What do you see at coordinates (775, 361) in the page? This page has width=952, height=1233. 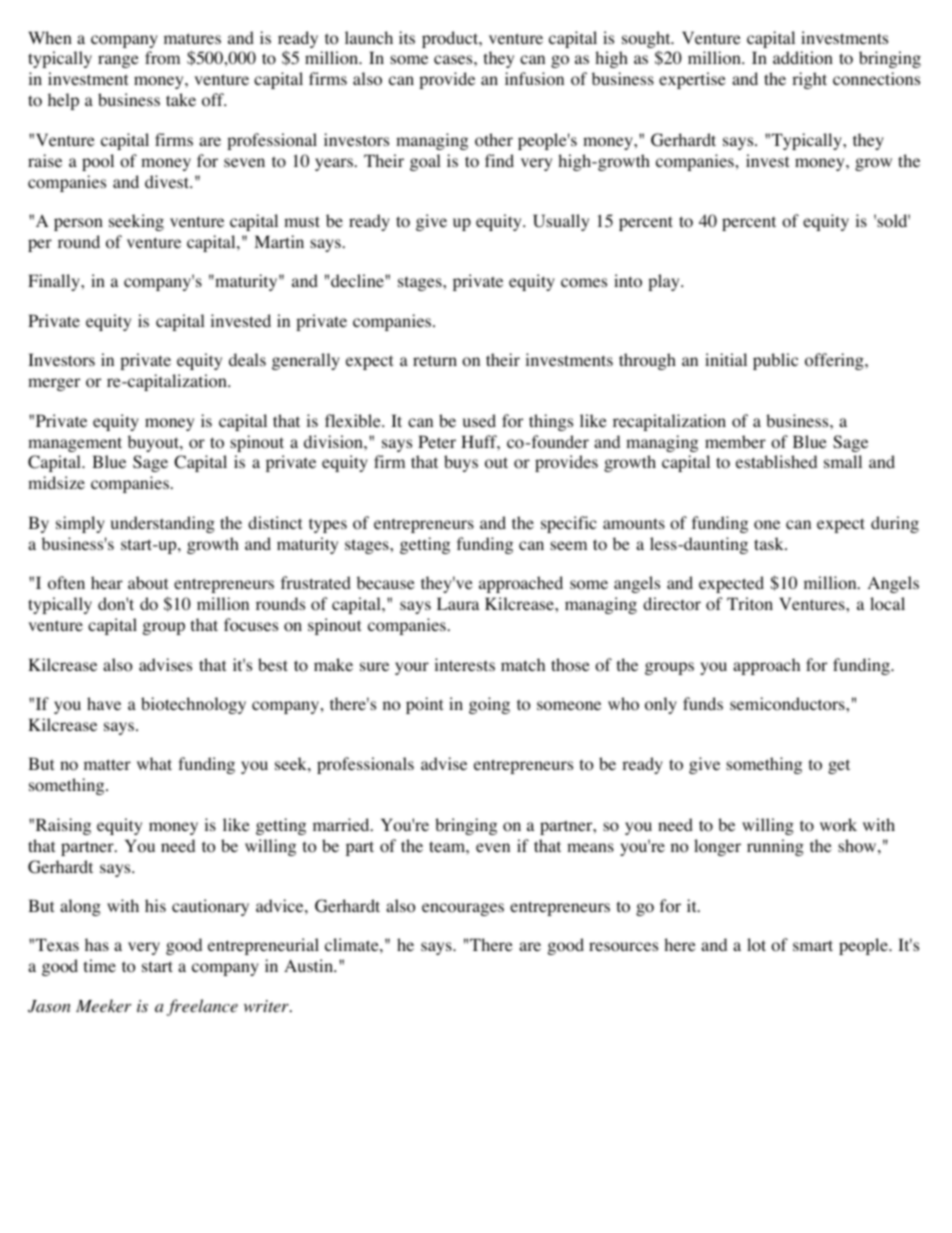 I see `public` at bounding box center [775, 361].
